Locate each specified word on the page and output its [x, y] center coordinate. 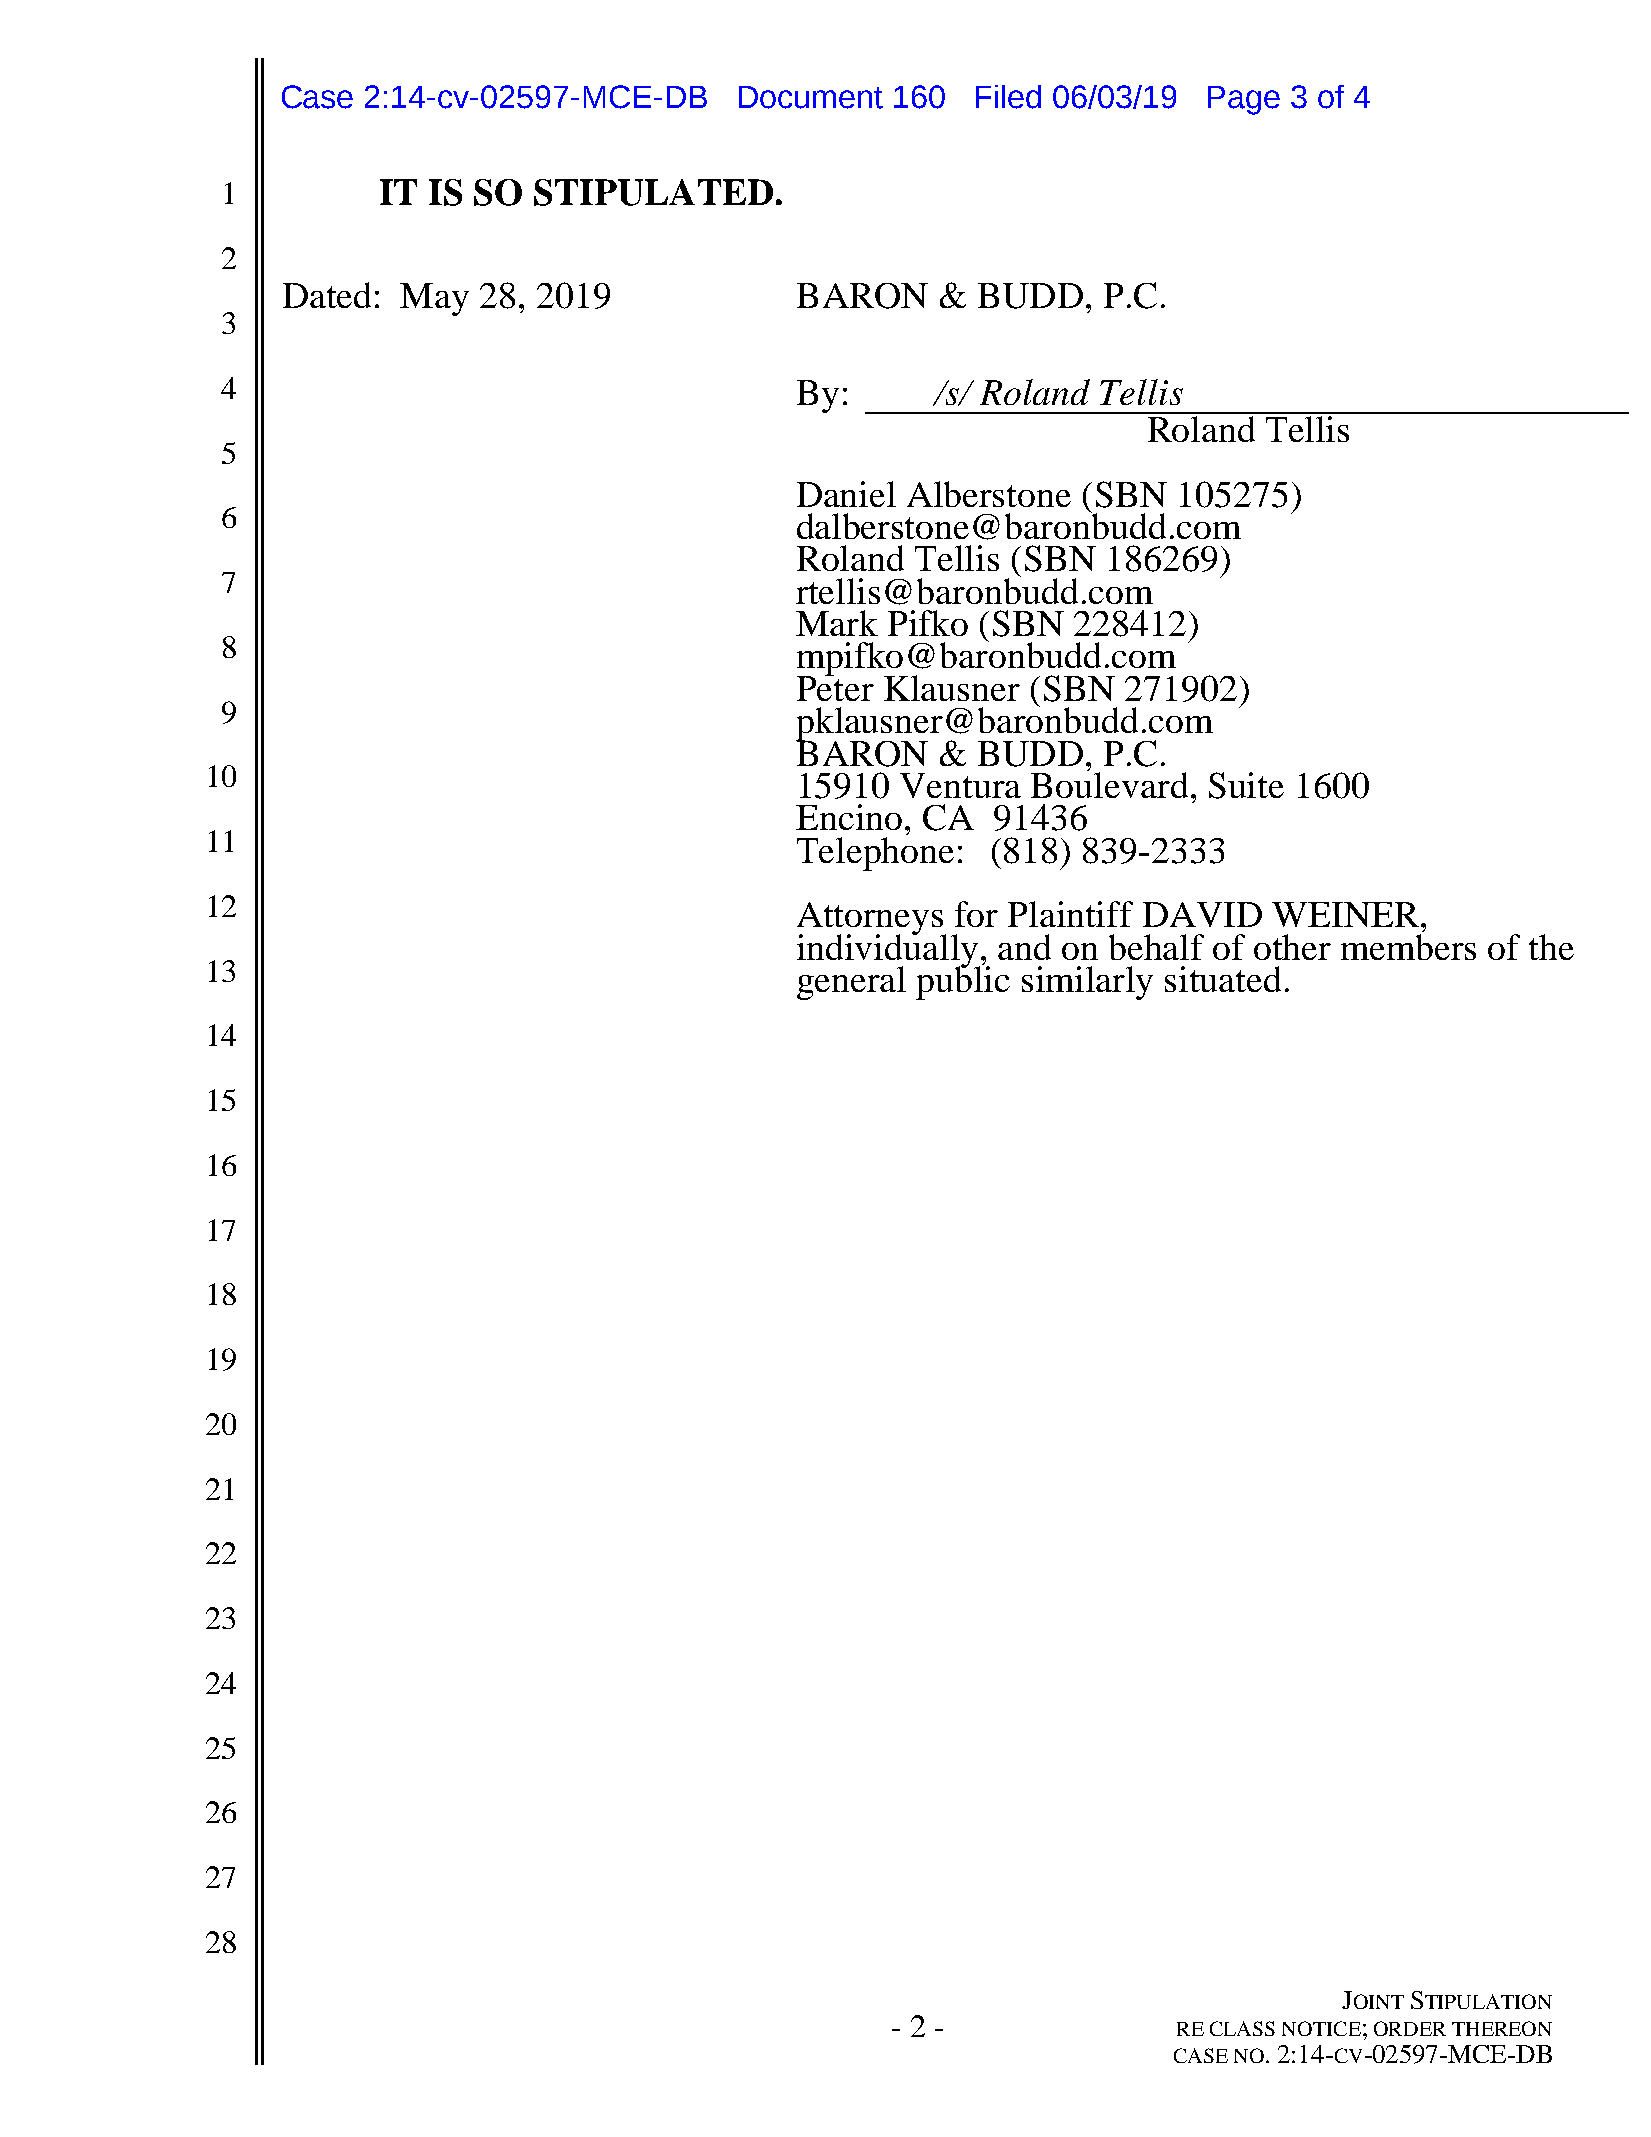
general [851, 983]
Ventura [960, 785]
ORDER [1410, 2028]
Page [1244, 100]
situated [1223, 979]
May [434, 299]
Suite [1246, 785]
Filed [1008, 97]
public [963, 982]
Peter [835, 687]
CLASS [1242, 2028]
